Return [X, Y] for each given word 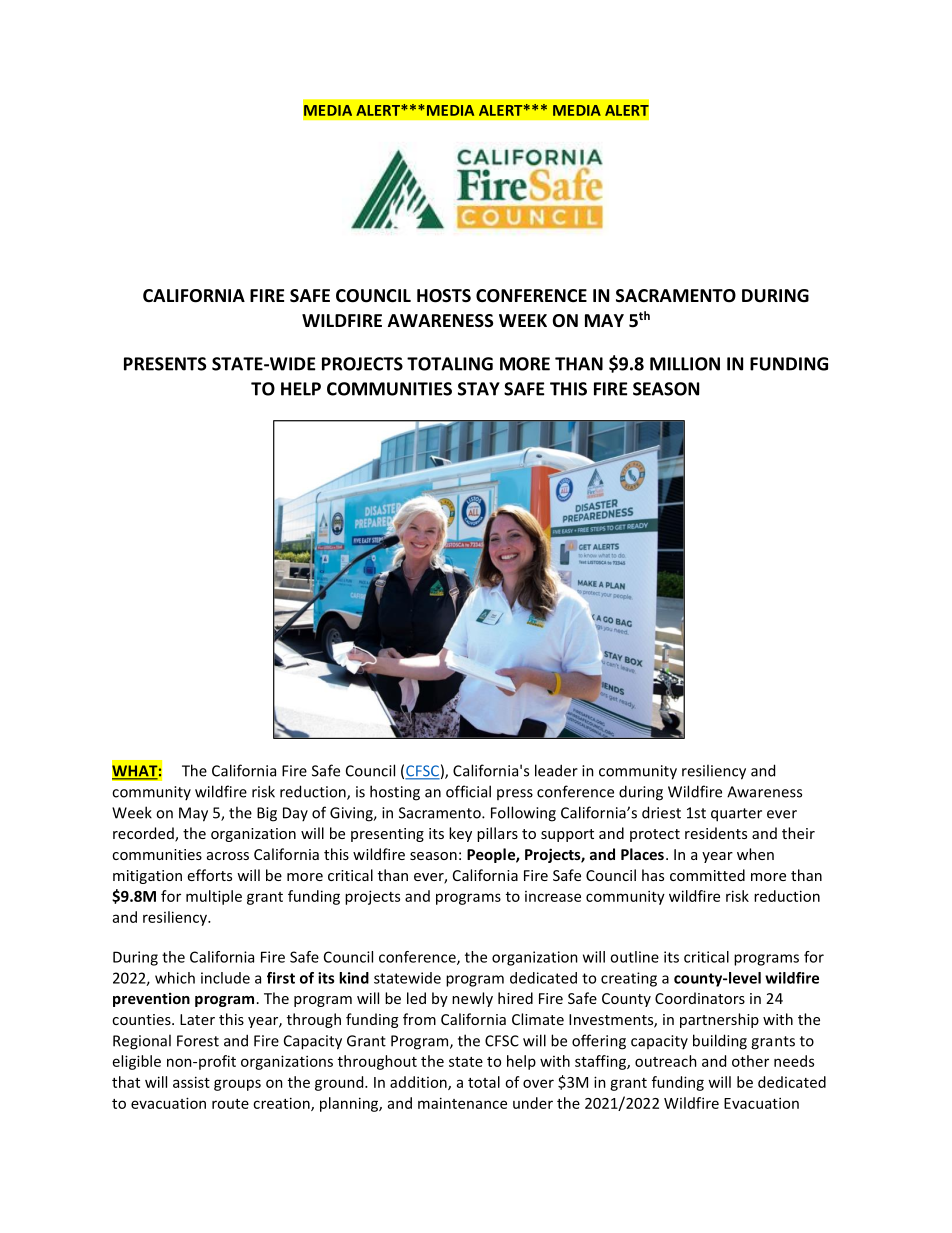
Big [267, 814]
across [228, 856]
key [460, 834]
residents [716, 833]
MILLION [685, 364]
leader [556, 770]
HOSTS [444, 296]
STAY [479, 389]
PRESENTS [165, 364]
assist [191, 1082]
